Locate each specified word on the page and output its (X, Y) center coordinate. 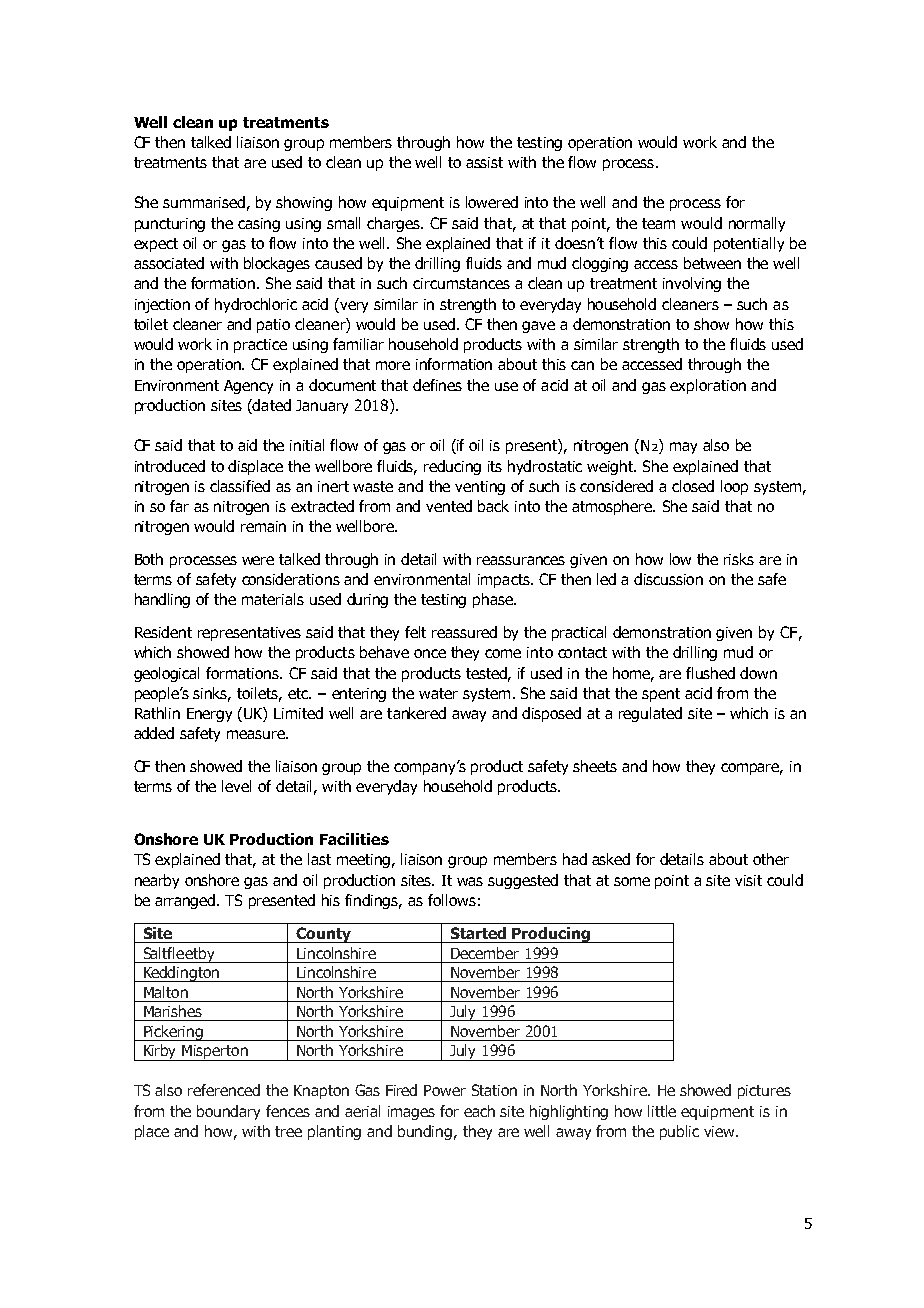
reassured (464, 632)
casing (259, 225)
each (479, 1111)
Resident (163, 632)
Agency (248, 387)
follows (452, 900)
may (683, 448)
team (658, 223)
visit (748, 880)
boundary (228, 1112)
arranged (186, 901)
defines (437, 385)
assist (484, 162)
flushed (710, 673)
